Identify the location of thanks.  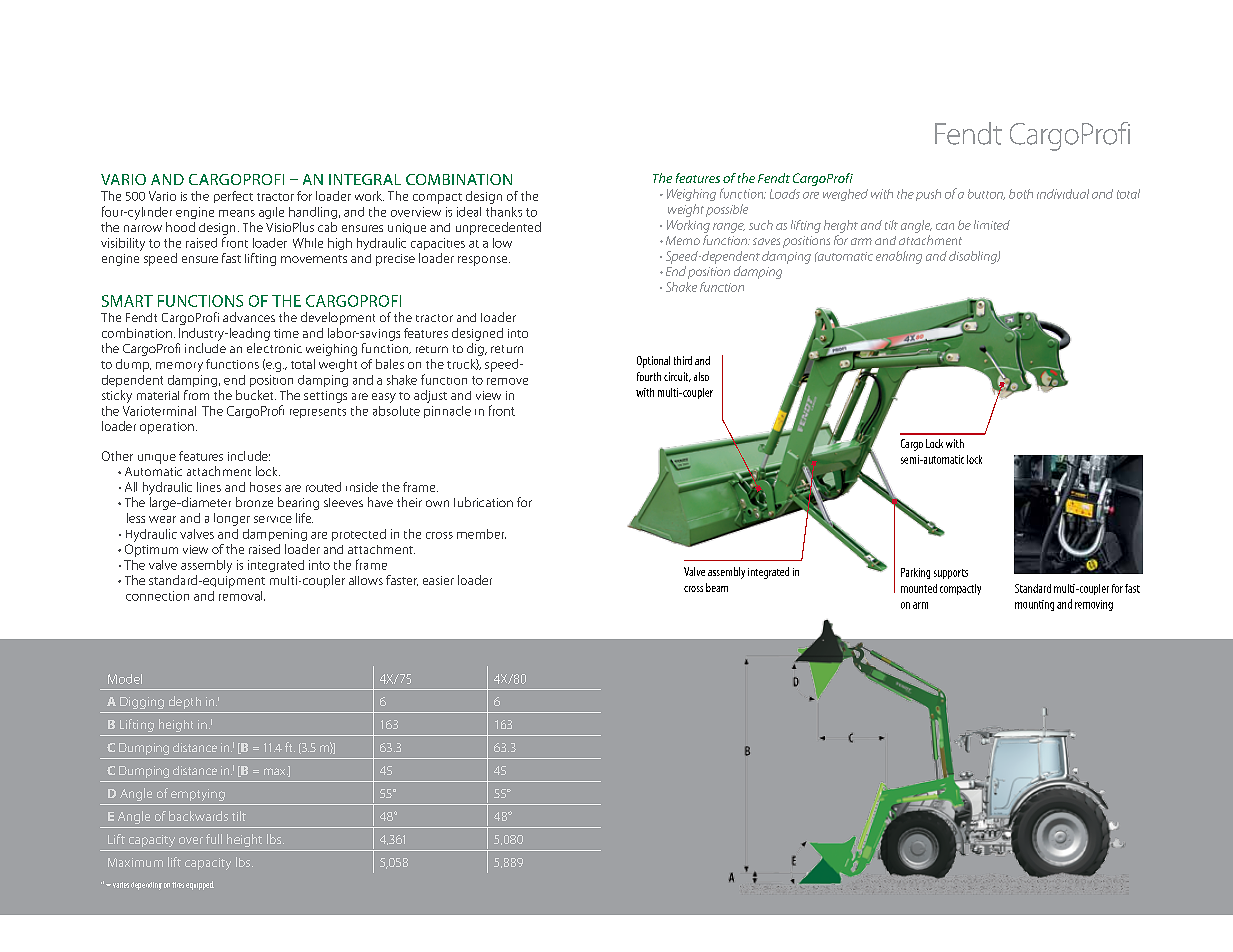
(504, 212).
